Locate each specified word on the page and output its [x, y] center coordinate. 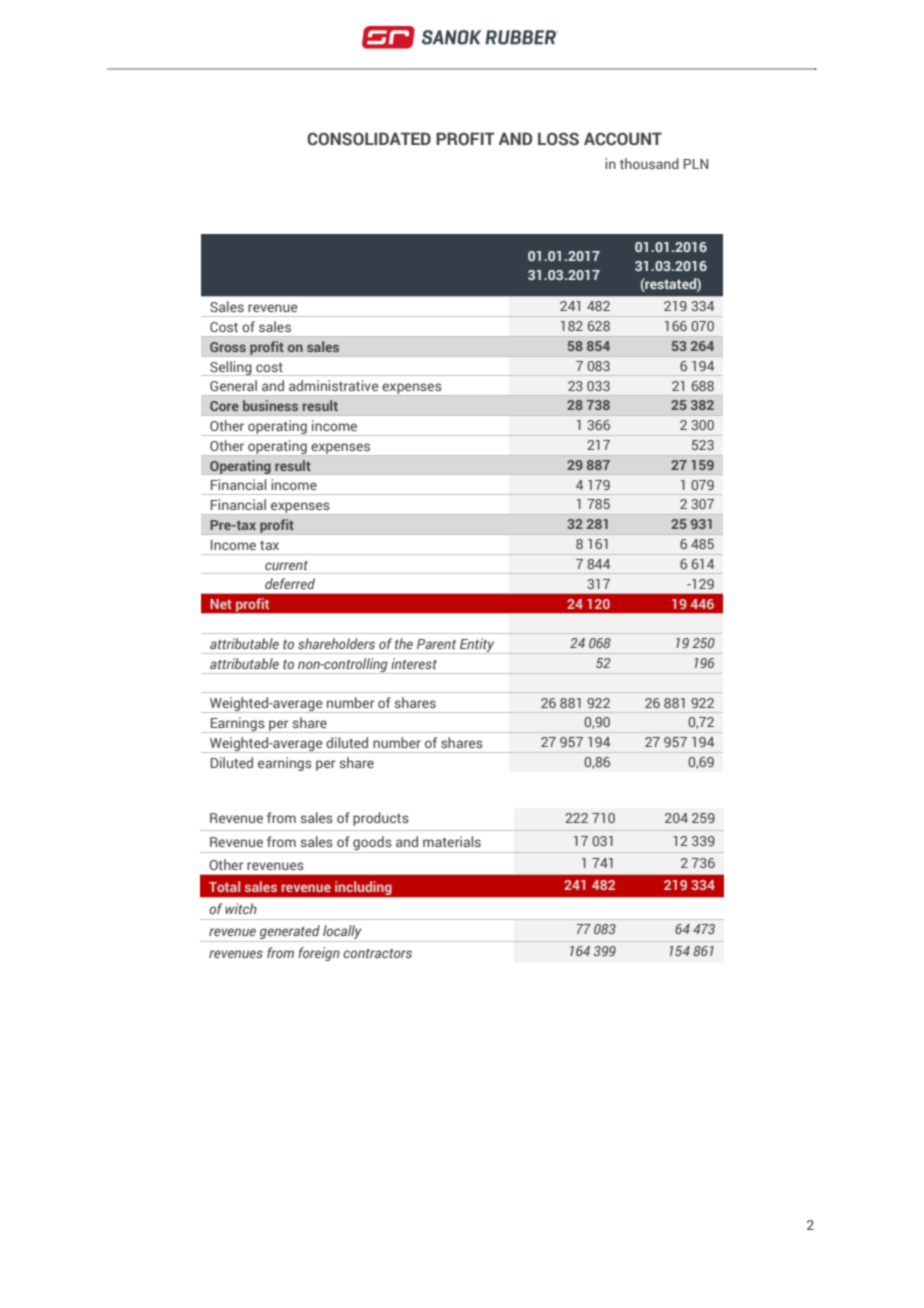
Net [221, 604]
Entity [477, 646]
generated [290, 932]
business [270, 405]
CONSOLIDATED [369, 139]
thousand [649, 163]
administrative [334, 385]
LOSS [558, 139]
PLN [696, 164]
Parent [436, 644]
